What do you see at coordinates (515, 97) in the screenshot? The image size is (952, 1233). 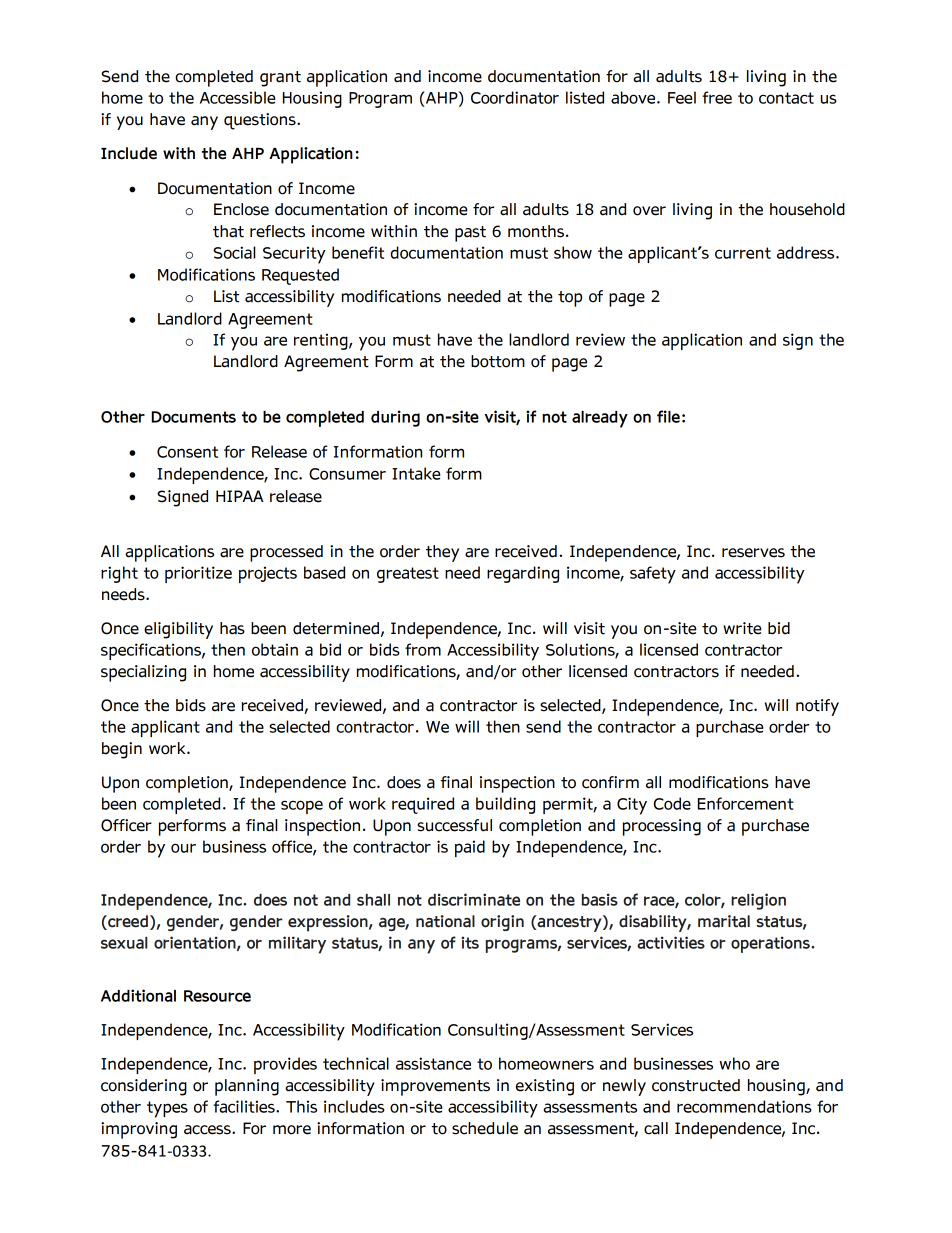 I see `Coordinator` at bounding box center [515, 97].
